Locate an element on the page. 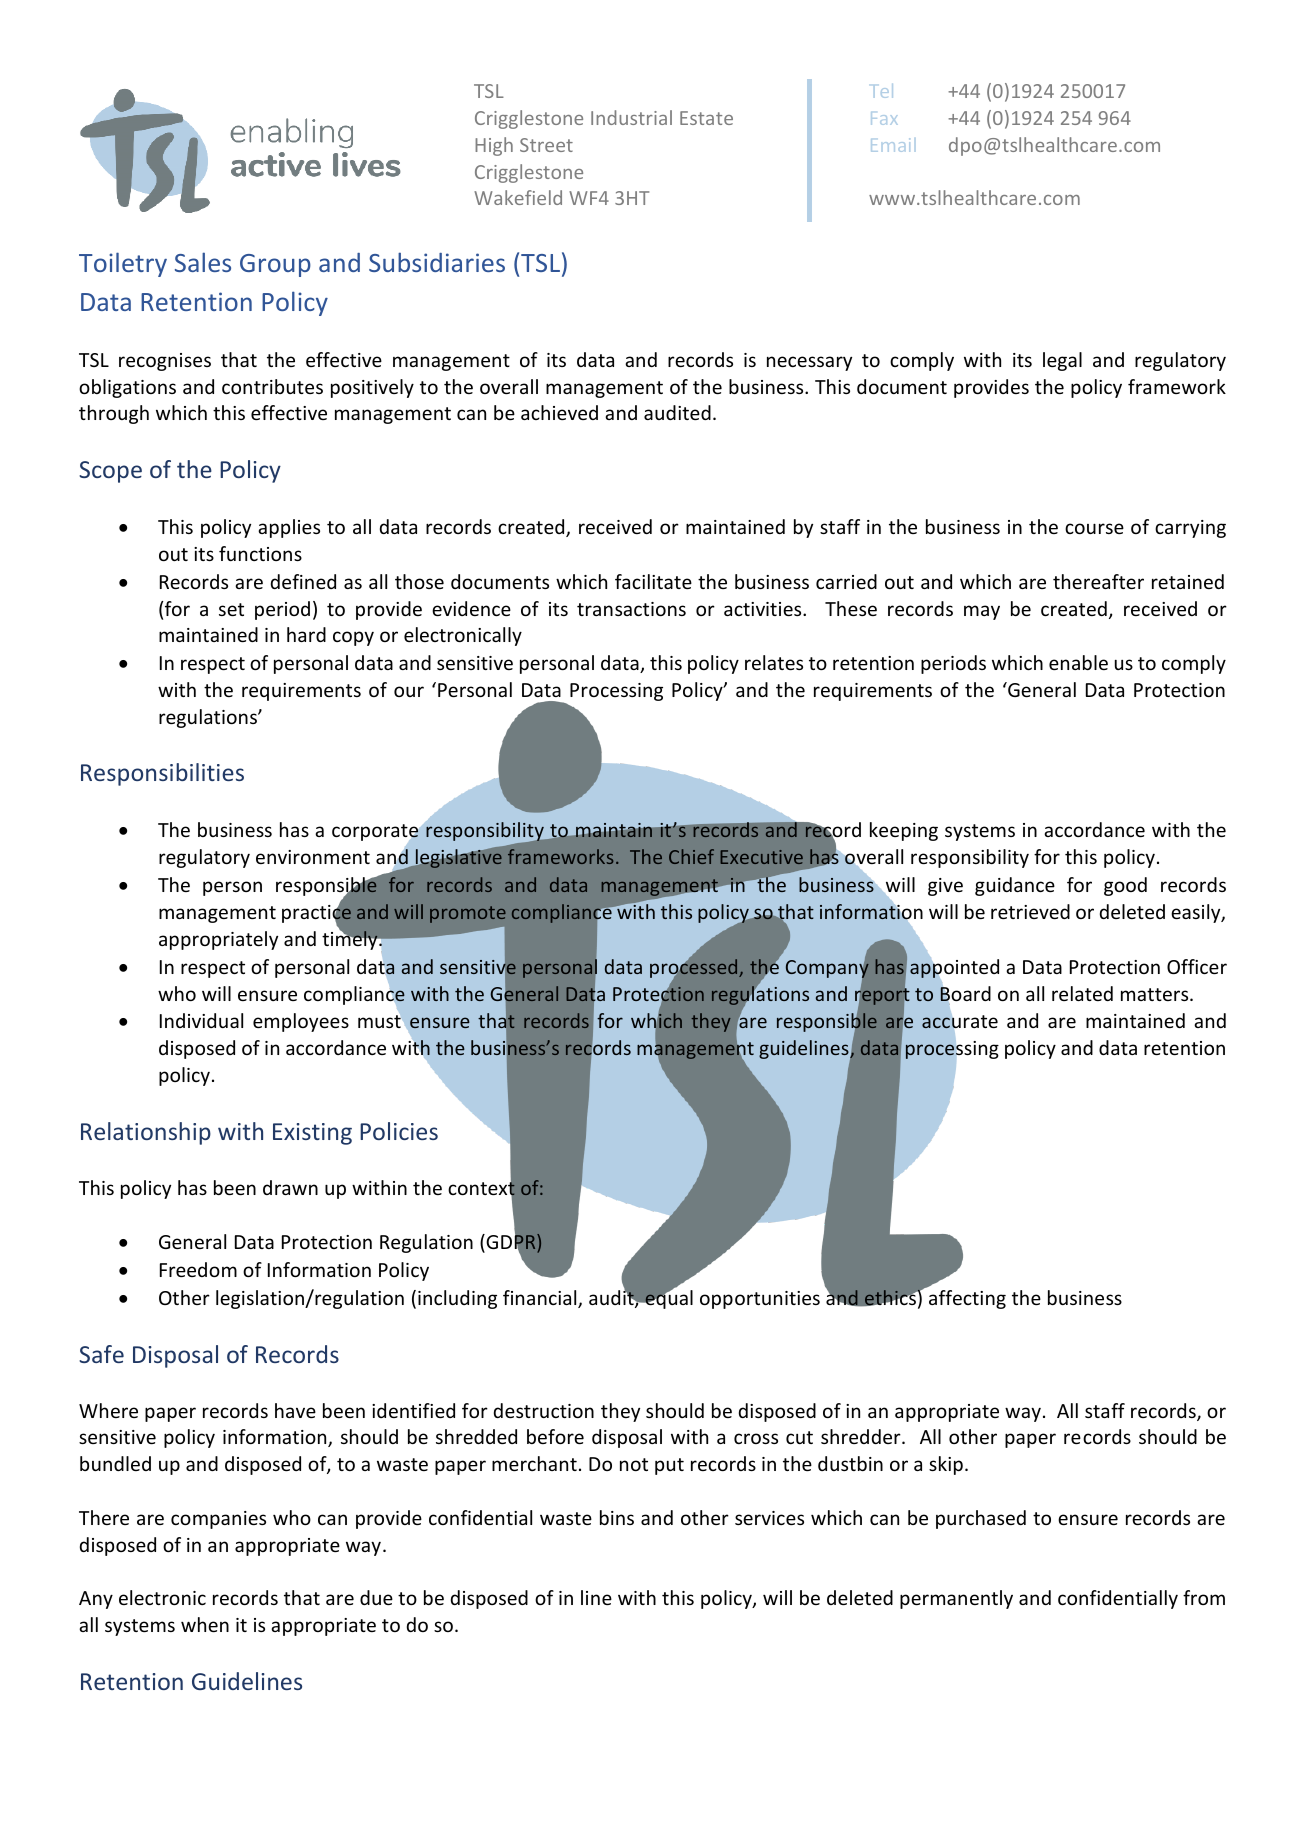 The image size is (1306, 1847). Chief is located at coordinates (691, 856).
